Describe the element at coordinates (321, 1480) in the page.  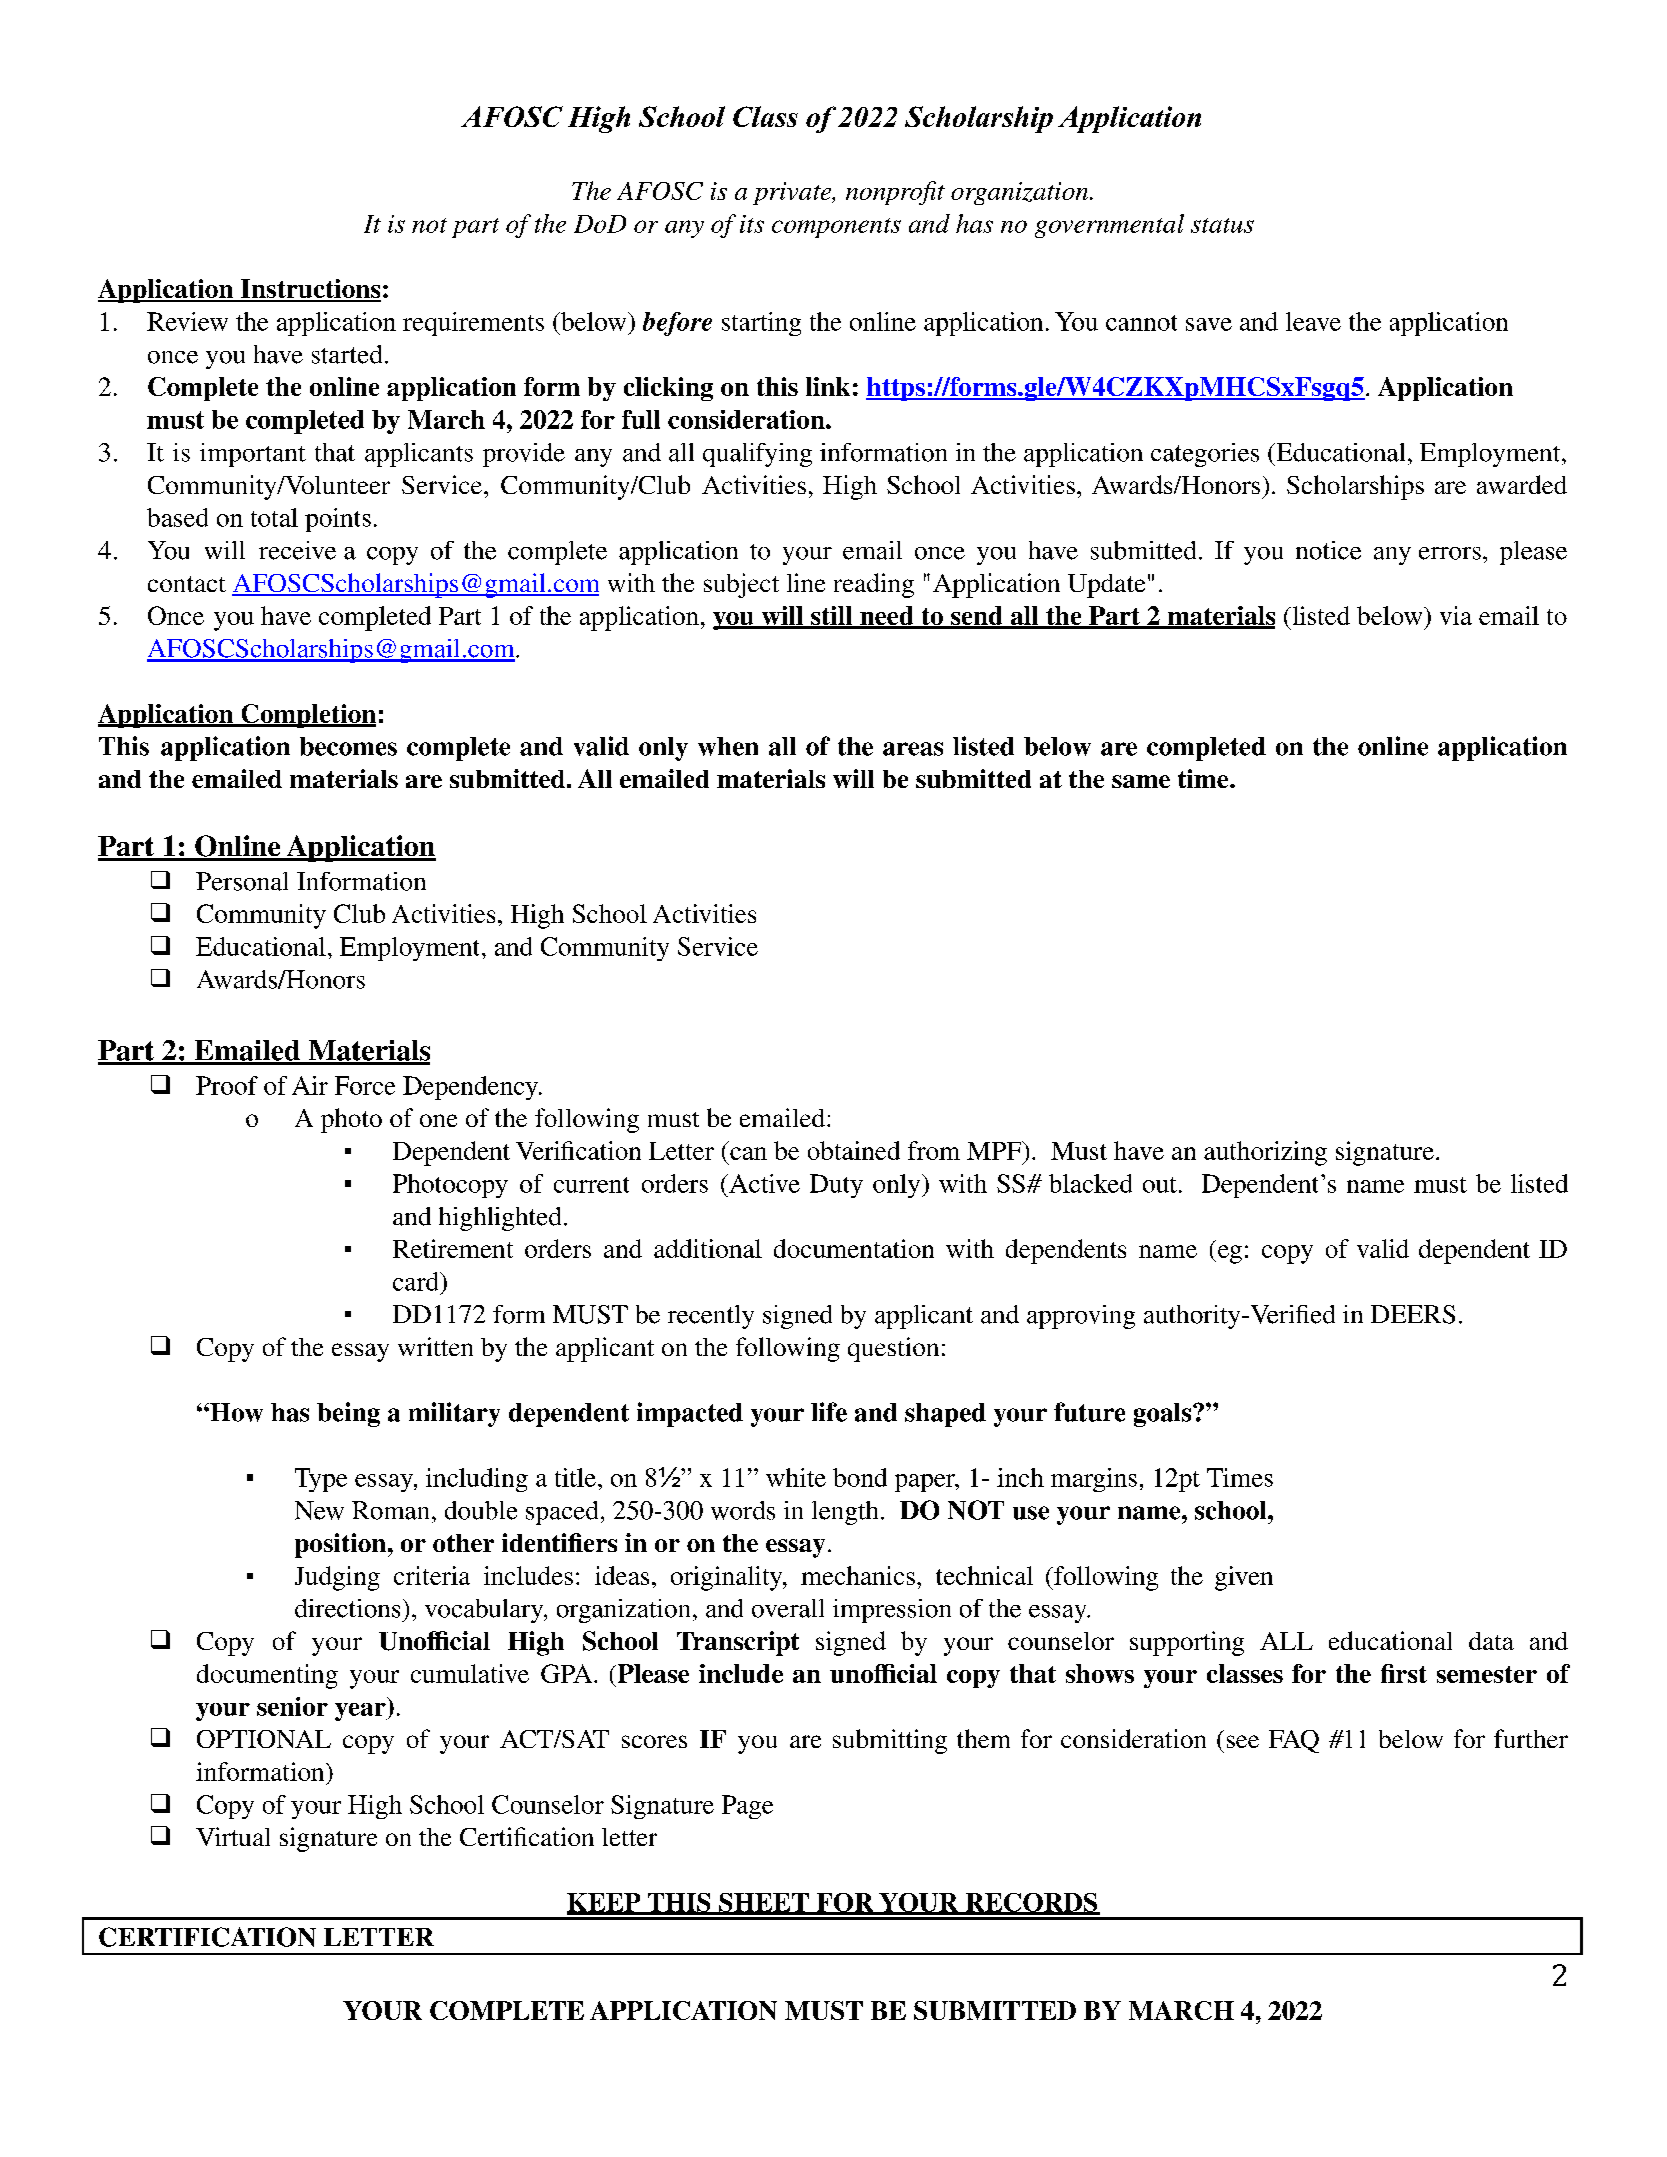
I see `Type` at that location.
